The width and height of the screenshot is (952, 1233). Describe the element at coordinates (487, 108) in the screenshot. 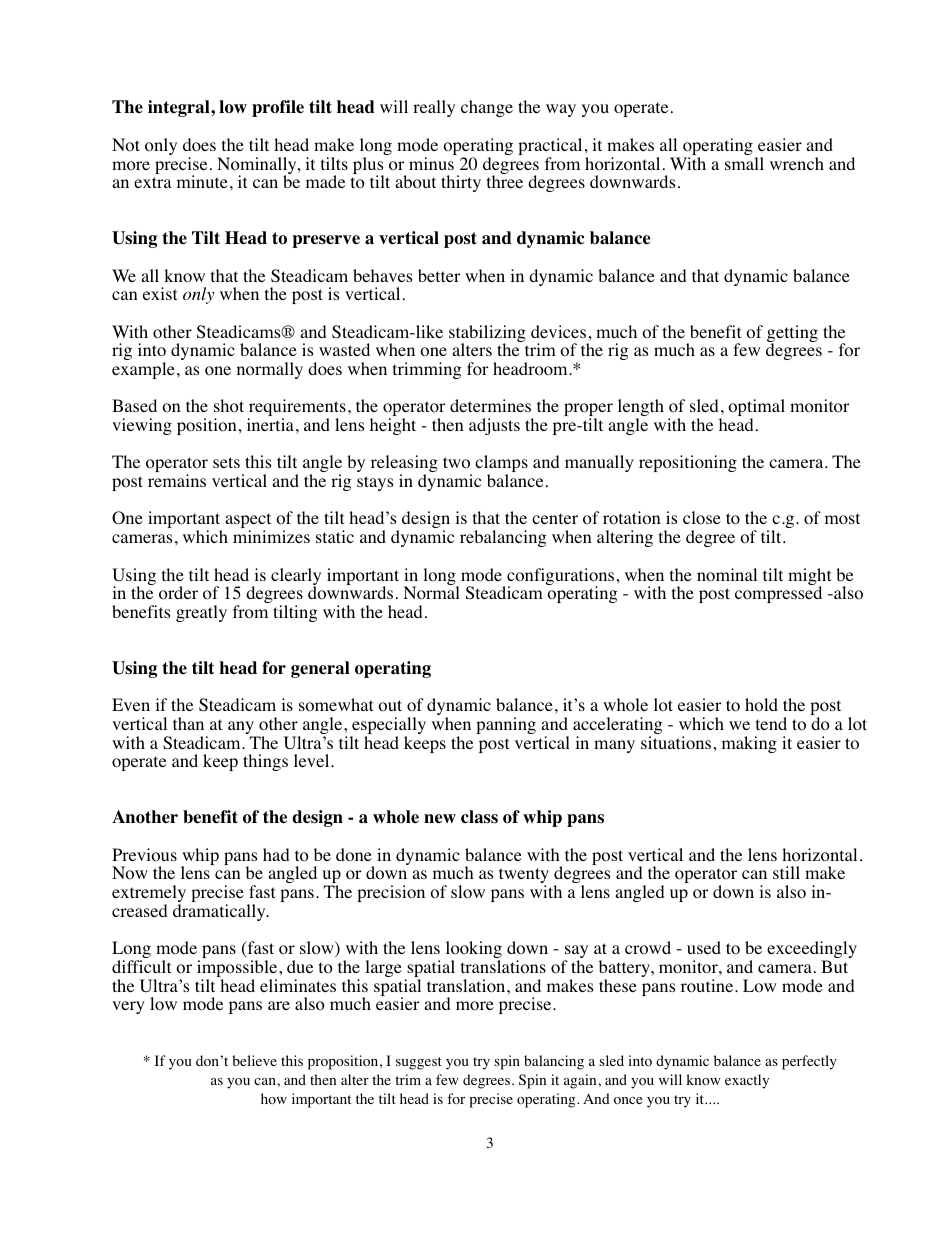

I see `change` at that location.
